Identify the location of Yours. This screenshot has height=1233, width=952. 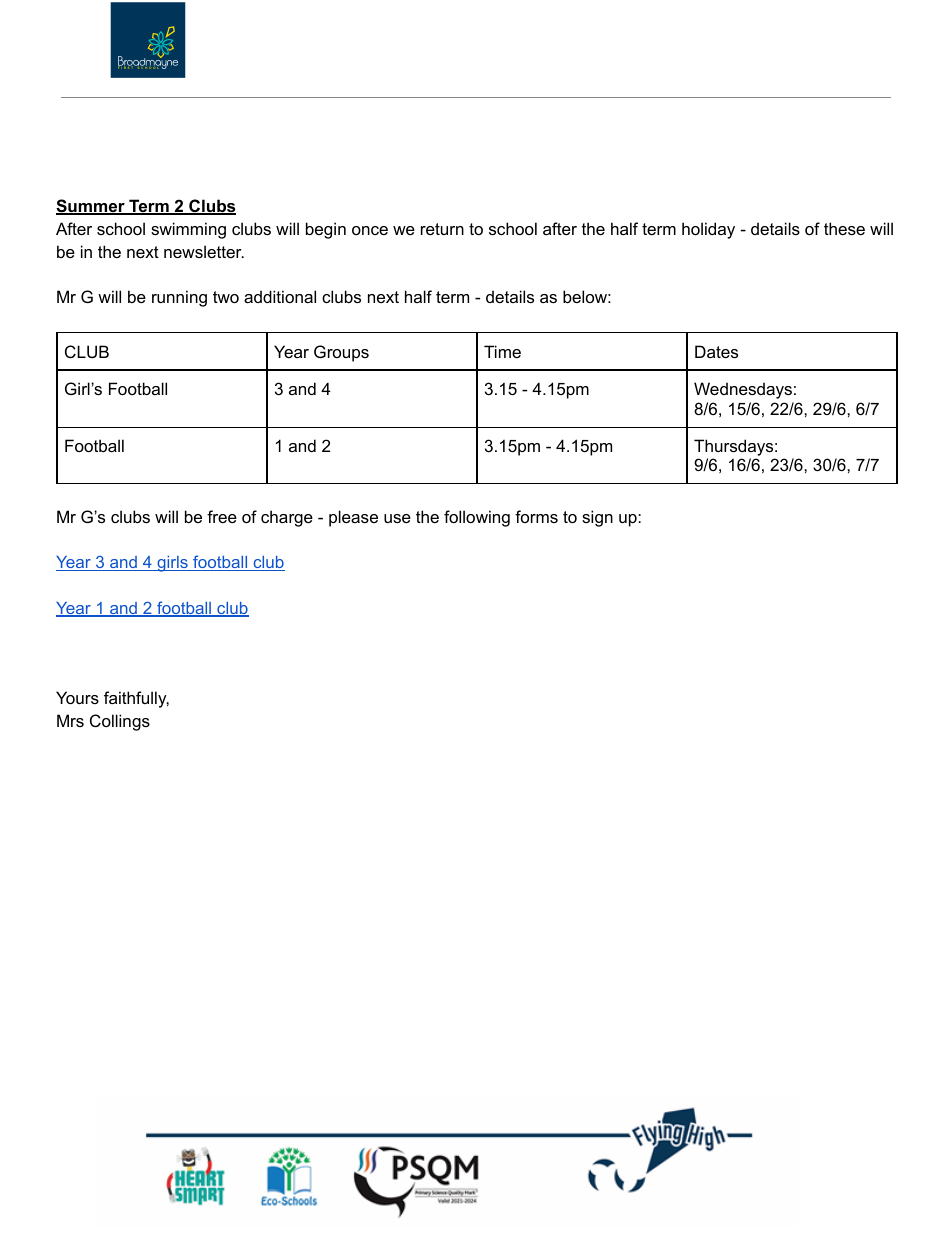
(77, 697).
